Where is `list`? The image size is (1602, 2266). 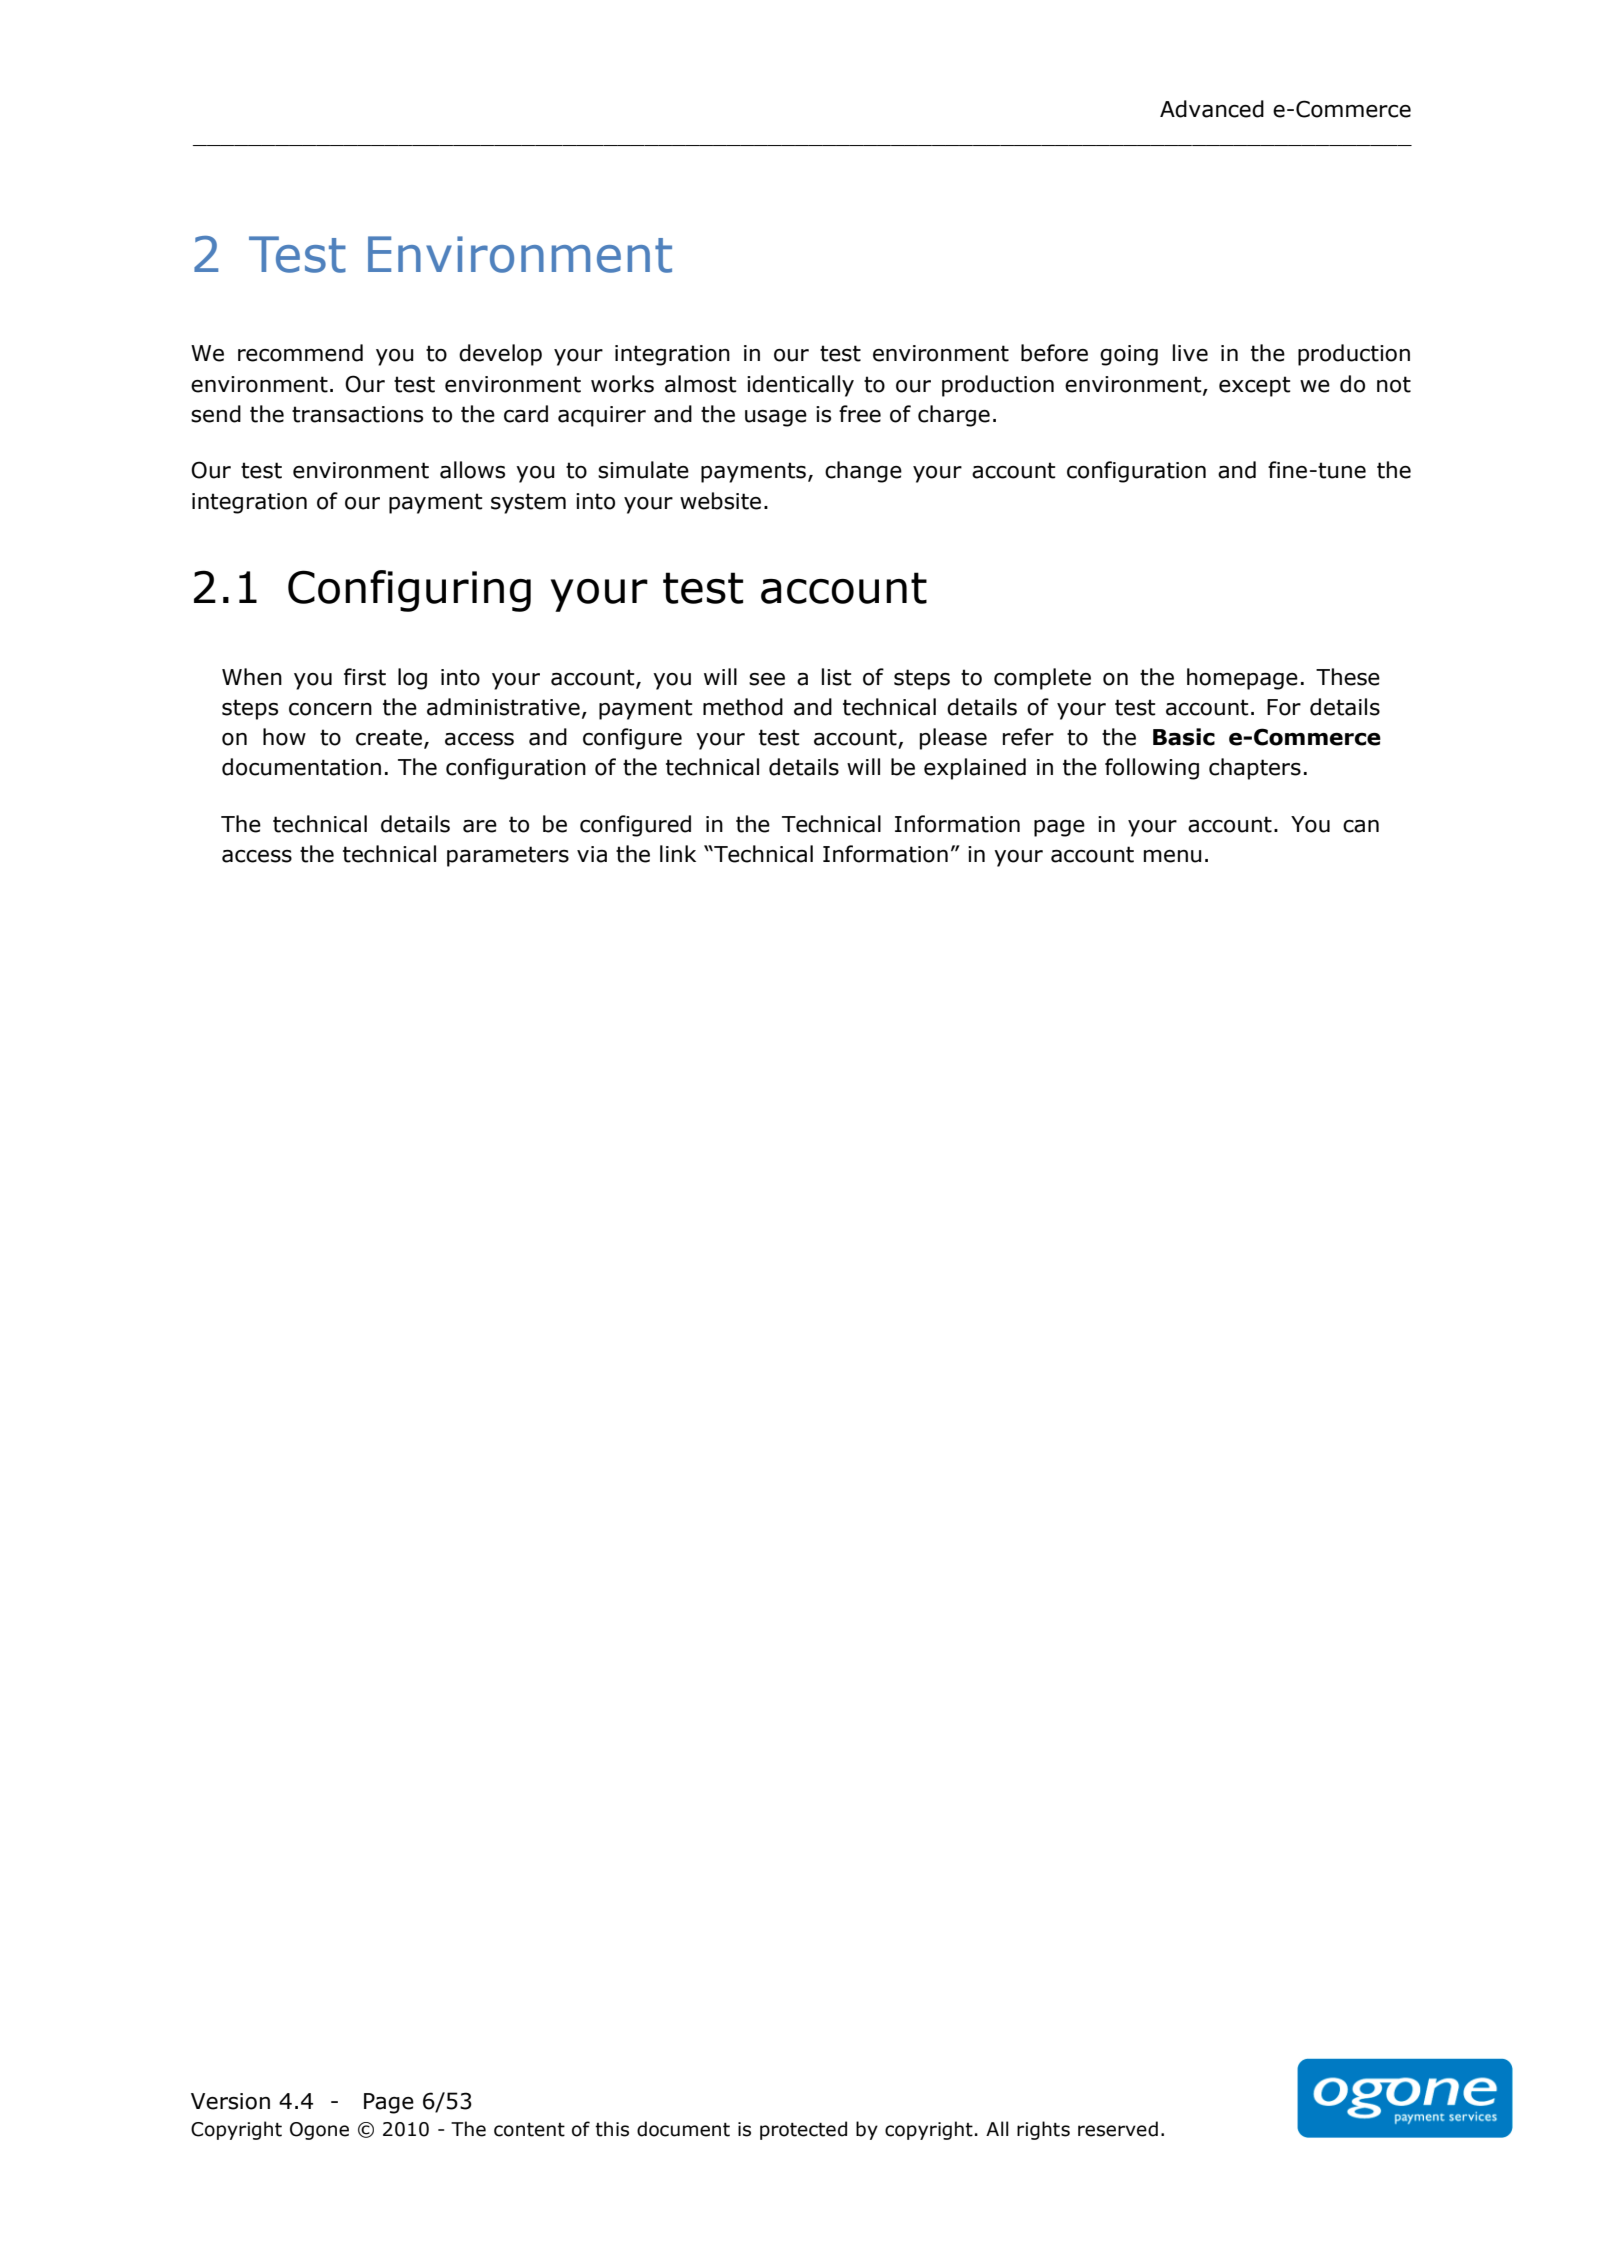
list is located at coordinates (837, 677).
